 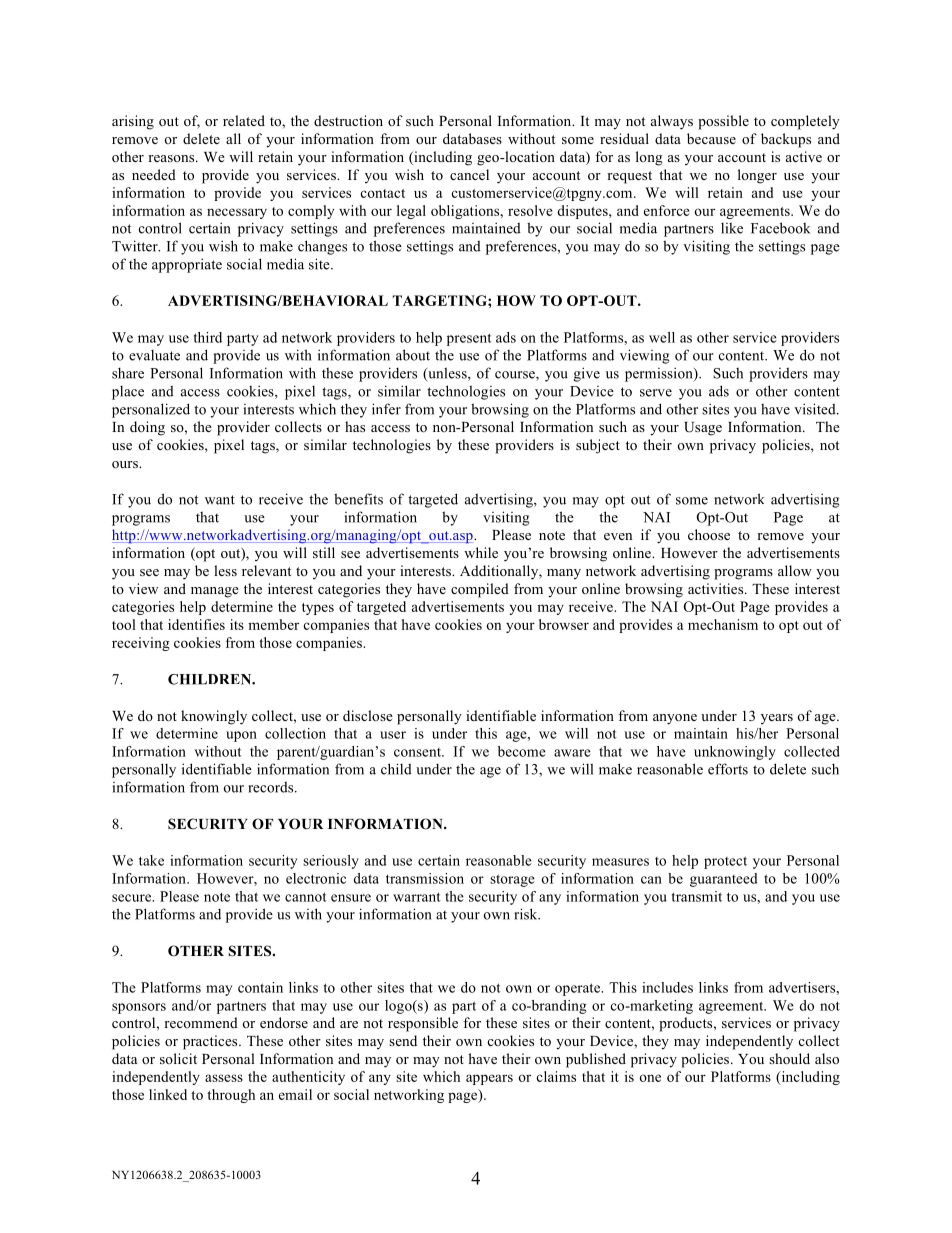 What do you see at coordinates (480, 590) in the page?
I see `compiled` at bounding box center [480, 590].
